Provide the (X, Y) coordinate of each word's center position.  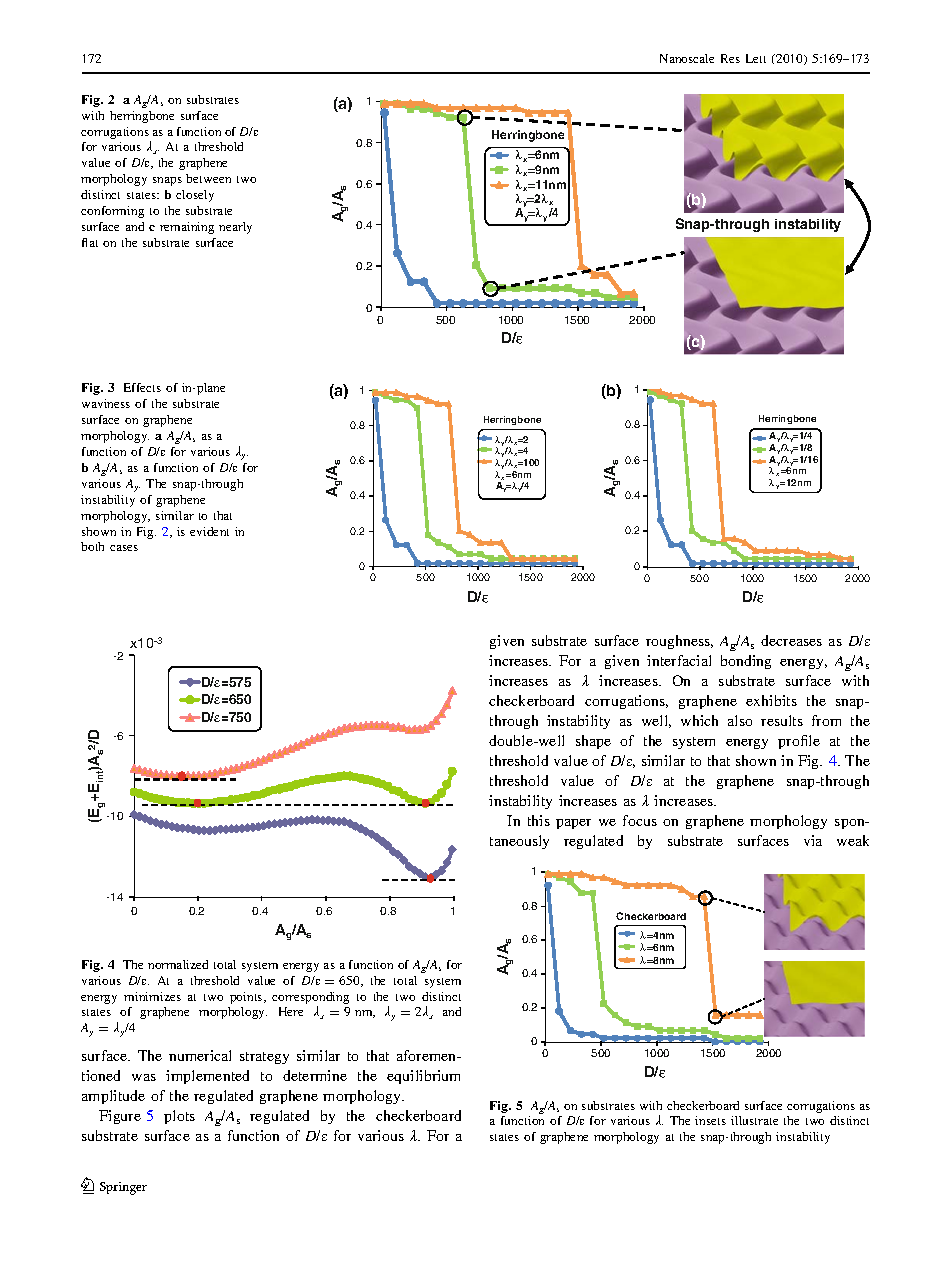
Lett (756, 58)
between (208, 178)
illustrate (754, 1120)
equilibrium (423, 1077)
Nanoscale (687, 58)
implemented (207, 1077)
